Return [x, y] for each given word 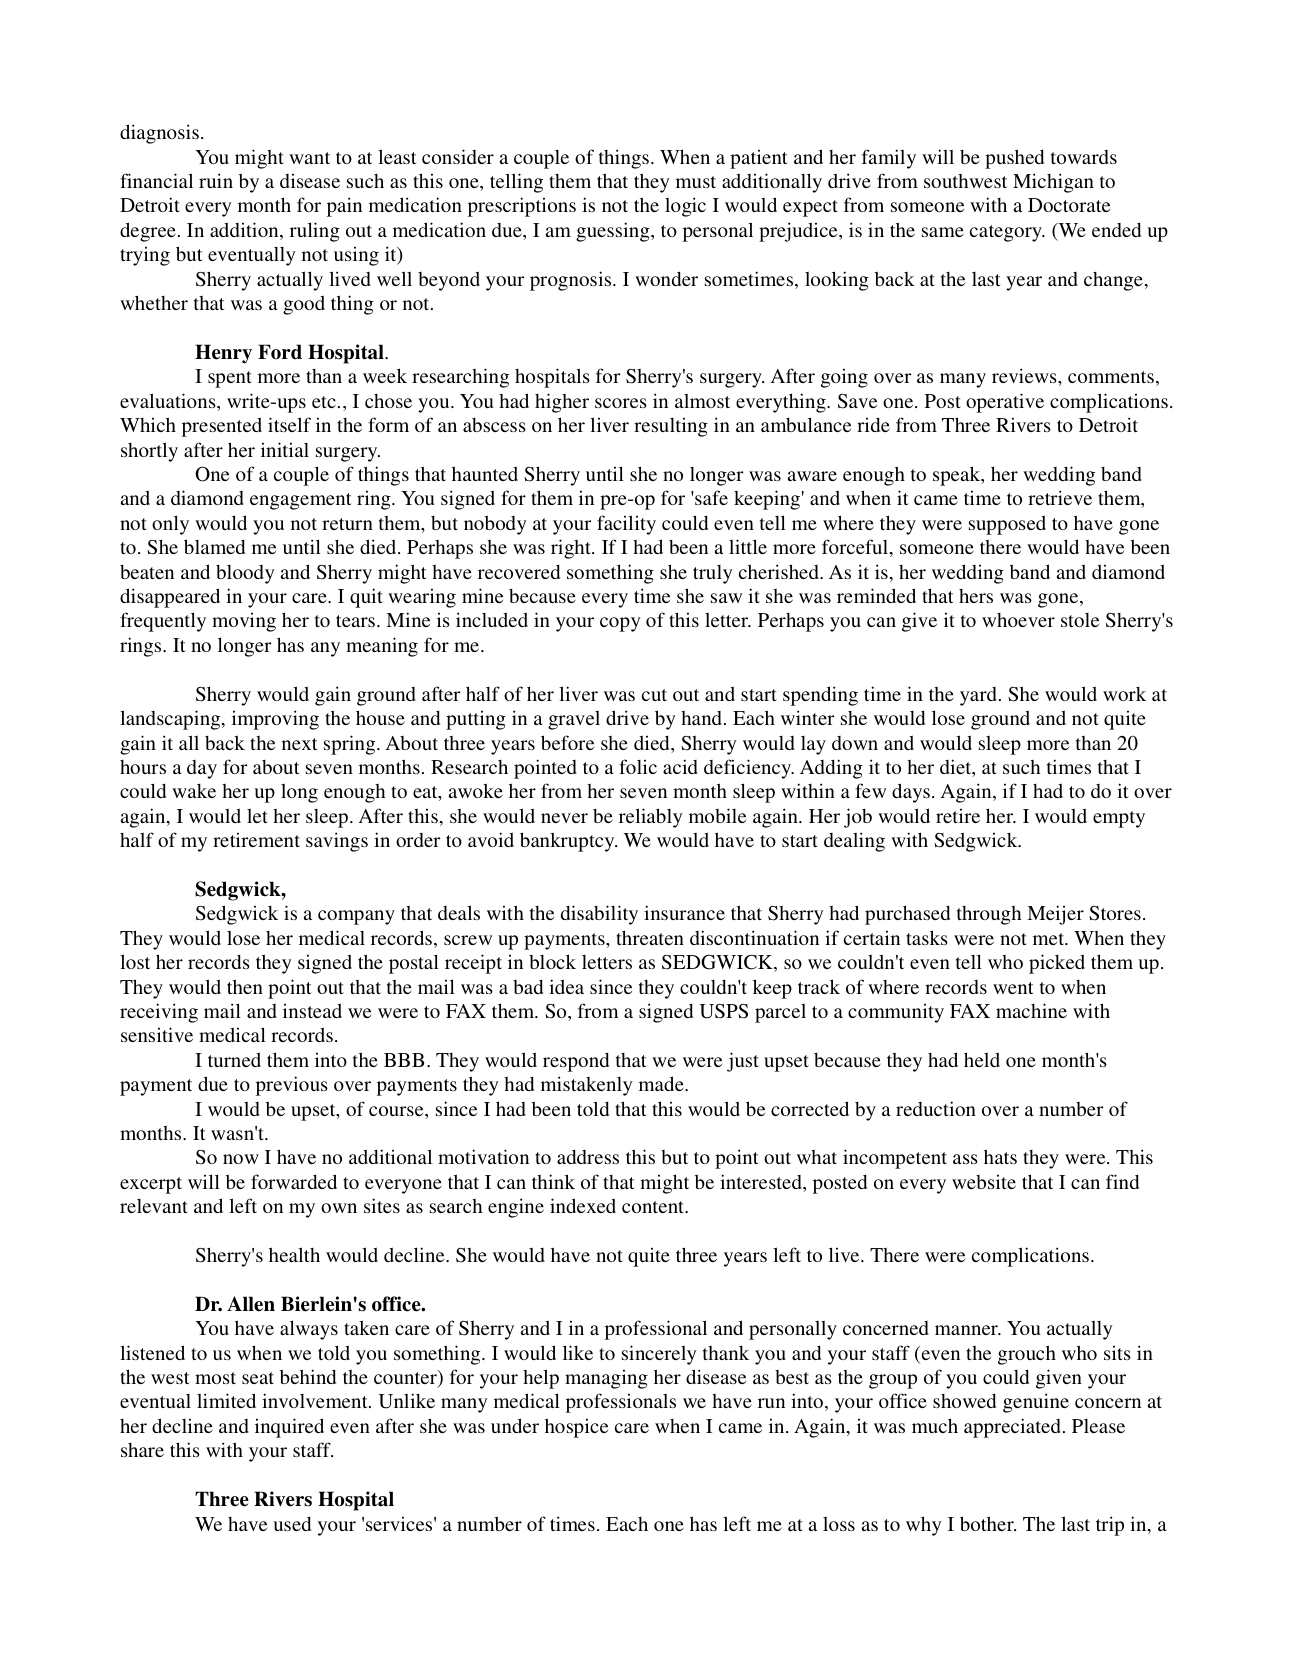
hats [1000, 1156]
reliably [651, 818]
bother [988, 1523]
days [911, 793]
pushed [1014, 159]
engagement [301, 501]
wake [194, 791]
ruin [216, 180]
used [292, 1523]
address [588, 1156]
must [696, 182]
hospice [576, 1428]
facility [626, 525]
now [241, 1159]
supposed [1007, 525]
